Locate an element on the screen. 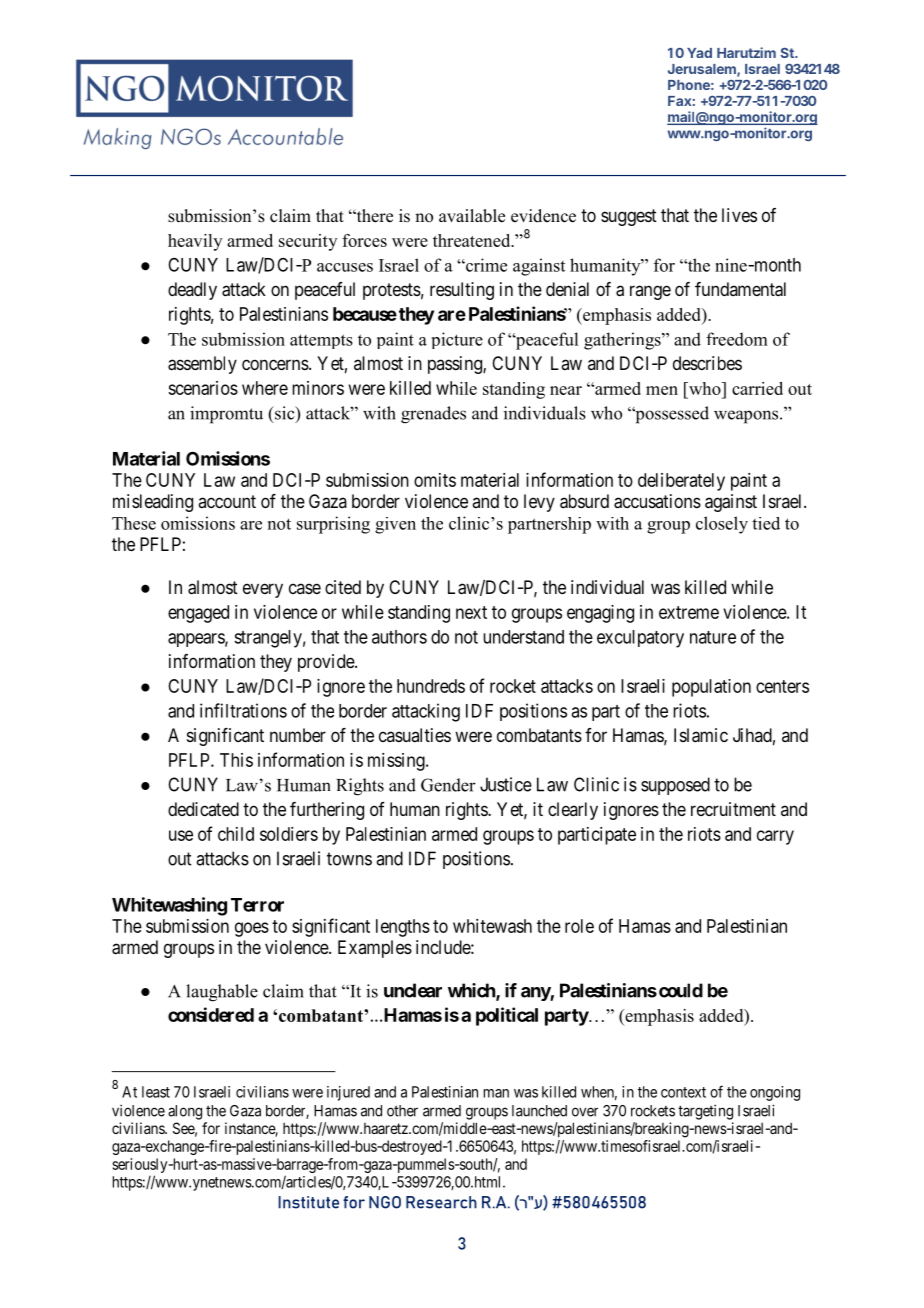  Yad is located at coordinates (699, 53).
